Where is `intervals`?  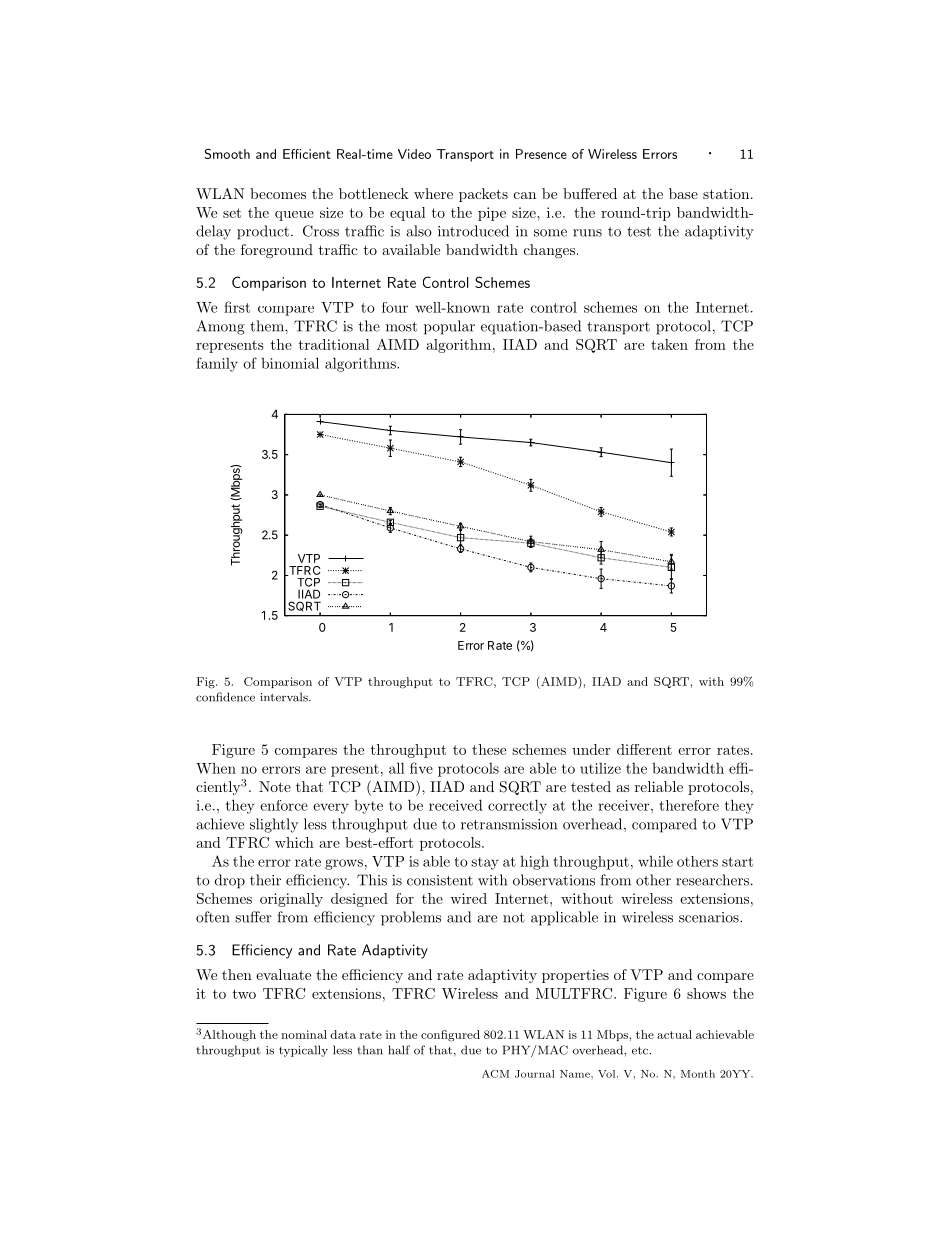 intervals is located at coordinates (285, 697).
